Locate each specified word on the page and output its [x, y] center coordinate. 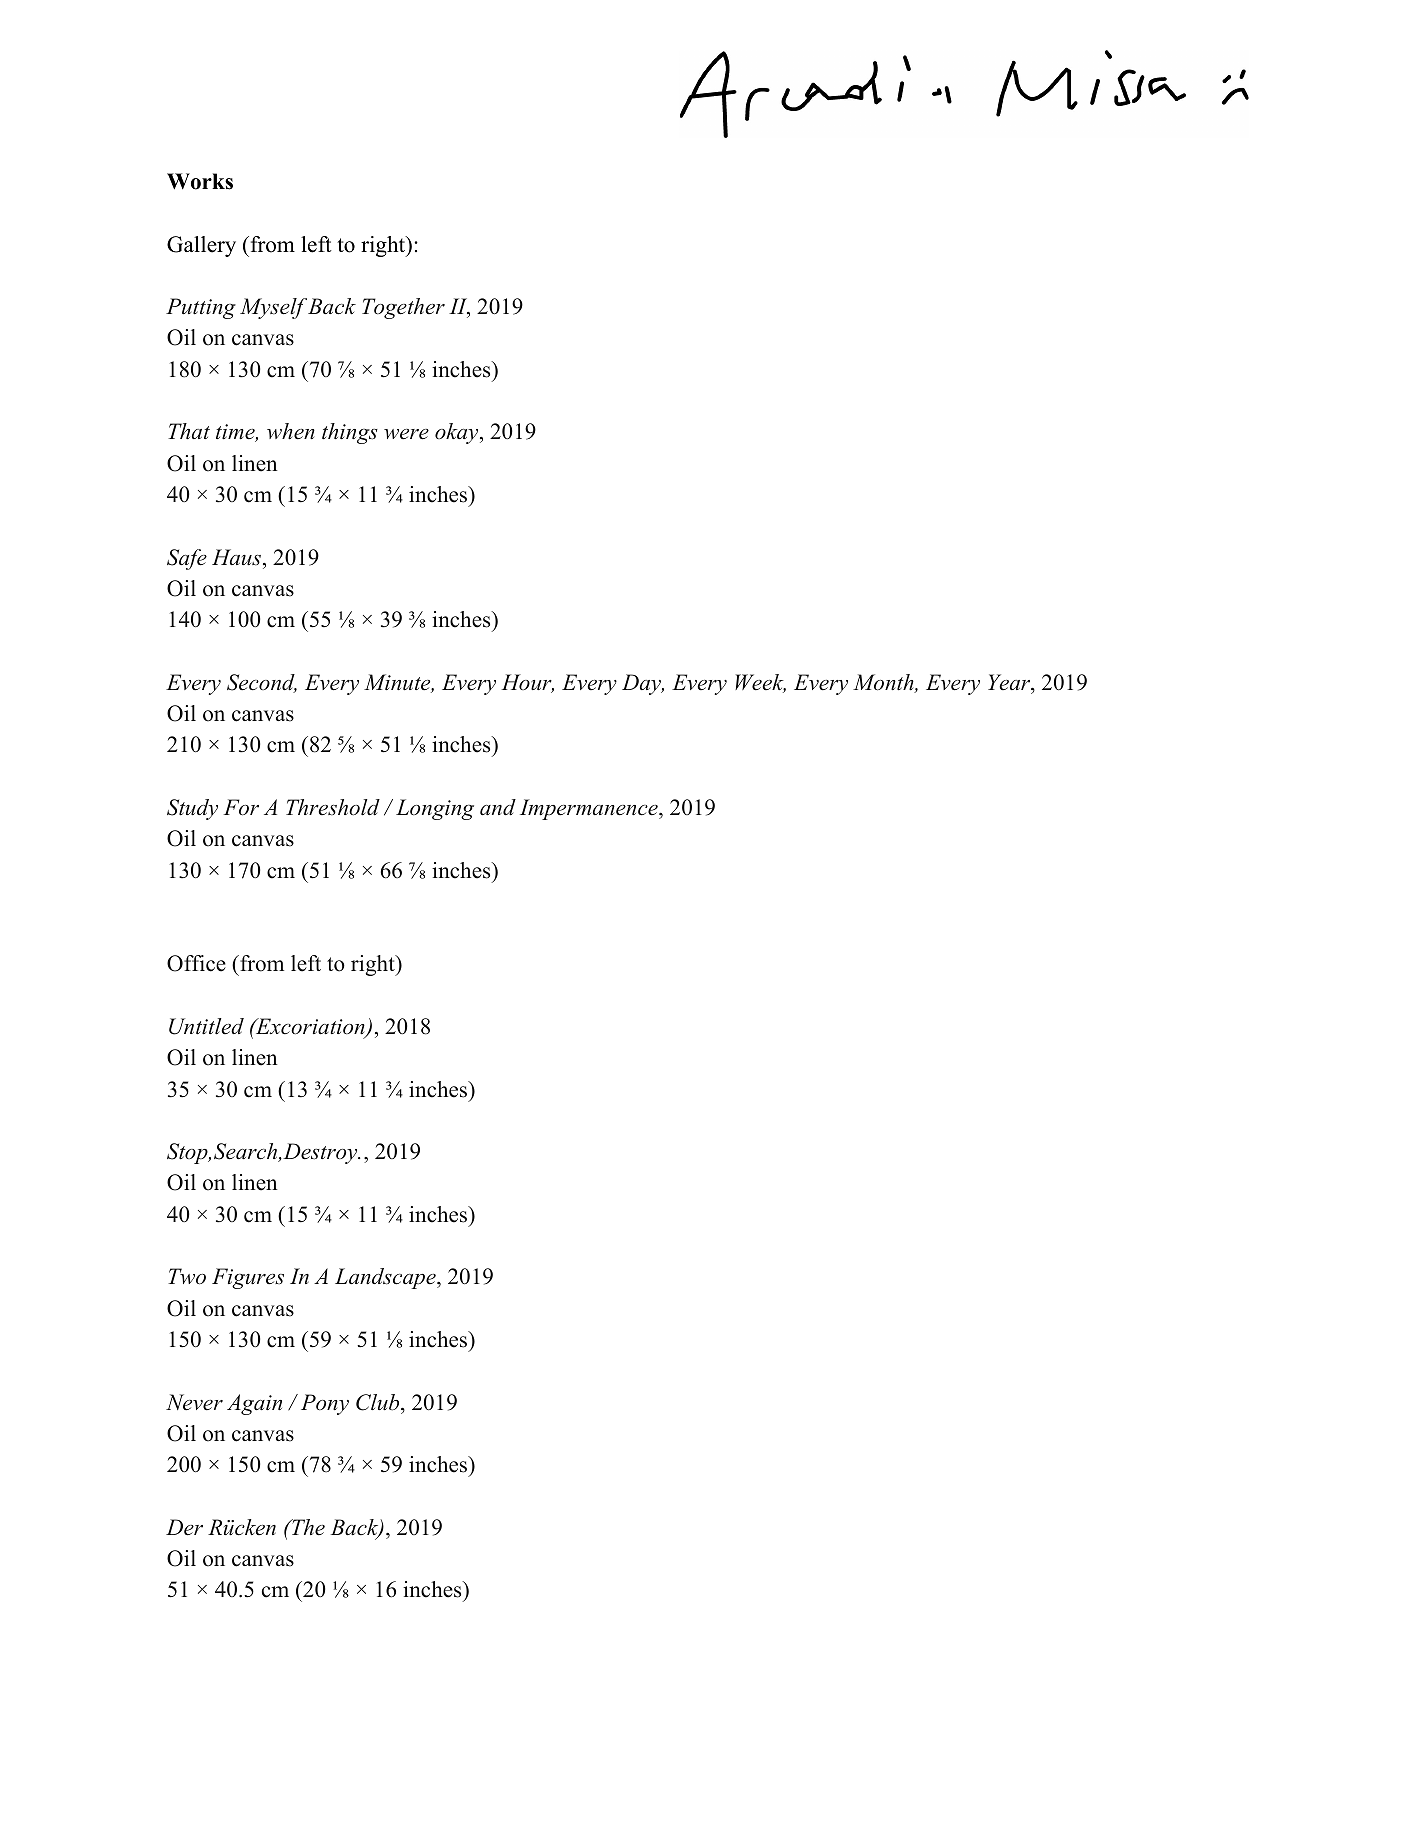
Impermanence [590, 809]
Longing [435, 809]
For [241, 807]
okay [458, 433]
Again [254, 1404]
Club [379, 1402]
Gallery [201, 246]
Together [403, 308]
